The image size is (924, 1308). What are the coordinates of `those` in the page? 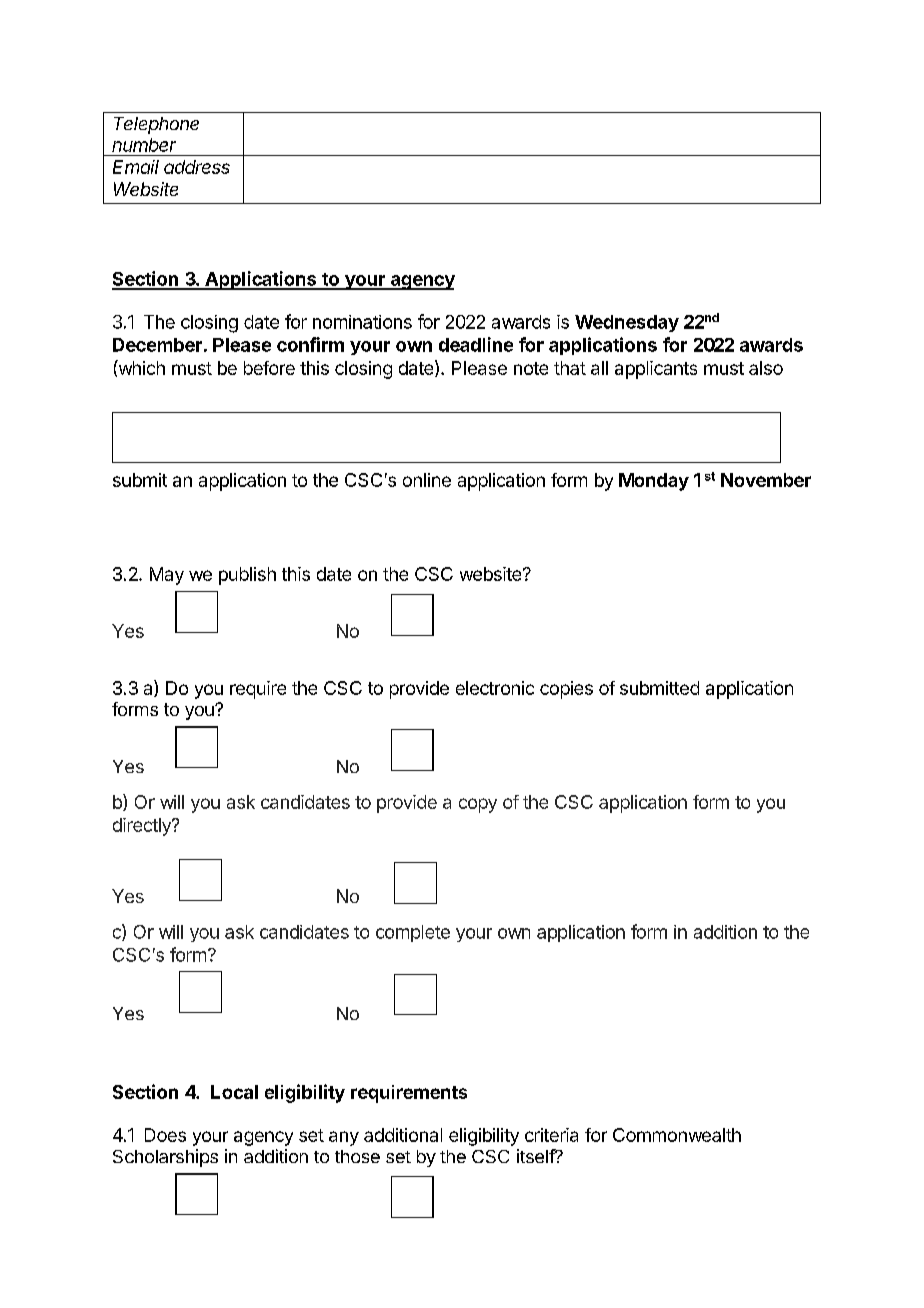 It's located at (357, 1156).
